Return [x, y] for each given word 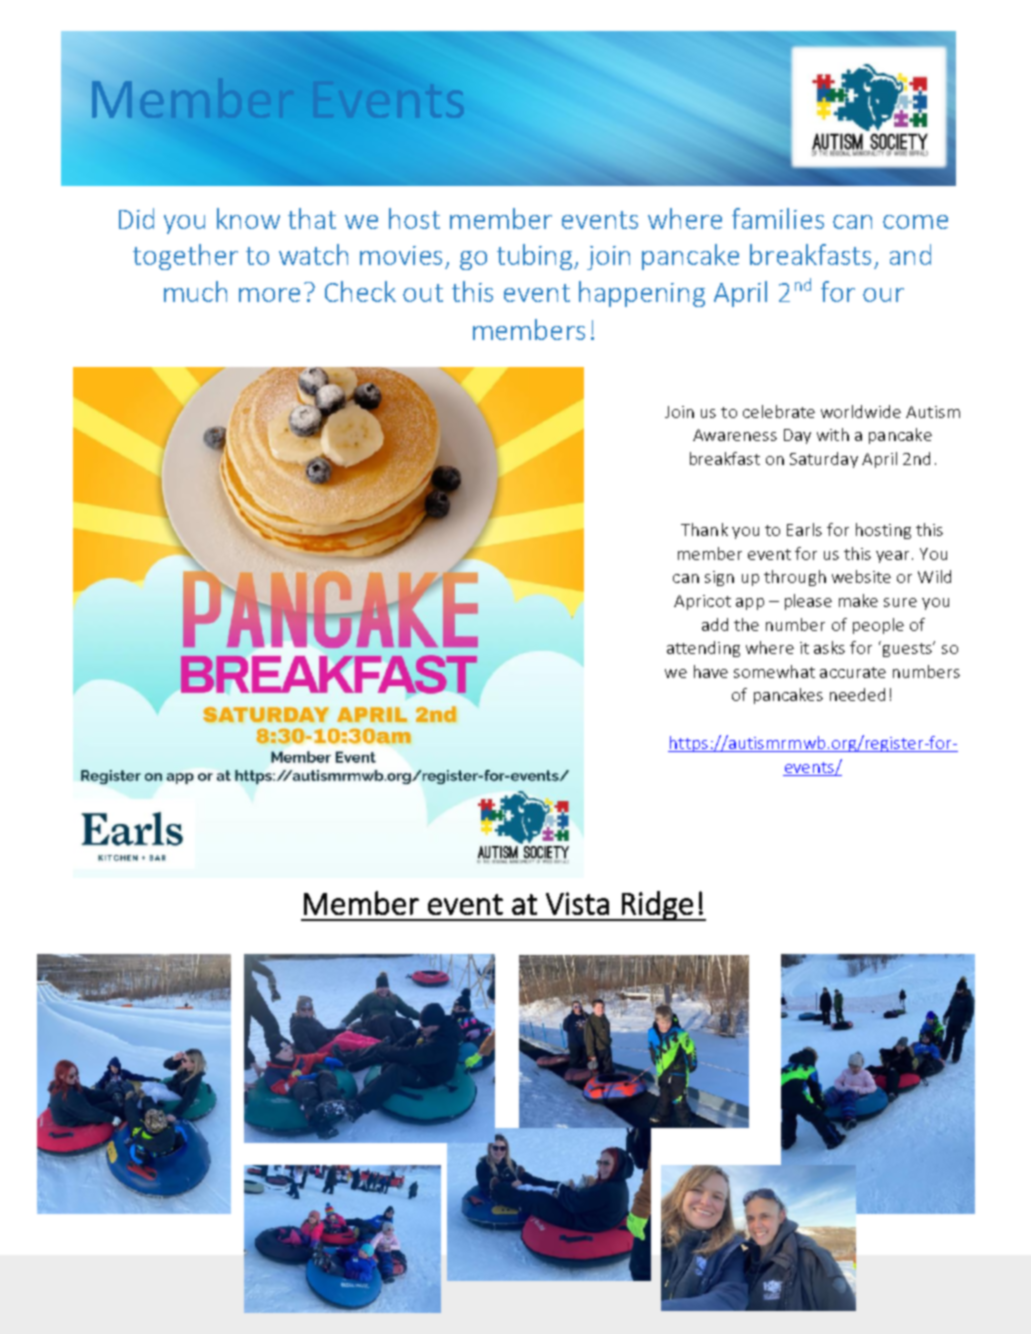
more [269, 295]
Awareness [735, 435]
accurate [853, 672]
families [778, 218]
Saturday [824, 460]
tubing [536, 257]
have [711, 671]
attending [703, 649]
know [248, 218]
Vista [577, 903]
